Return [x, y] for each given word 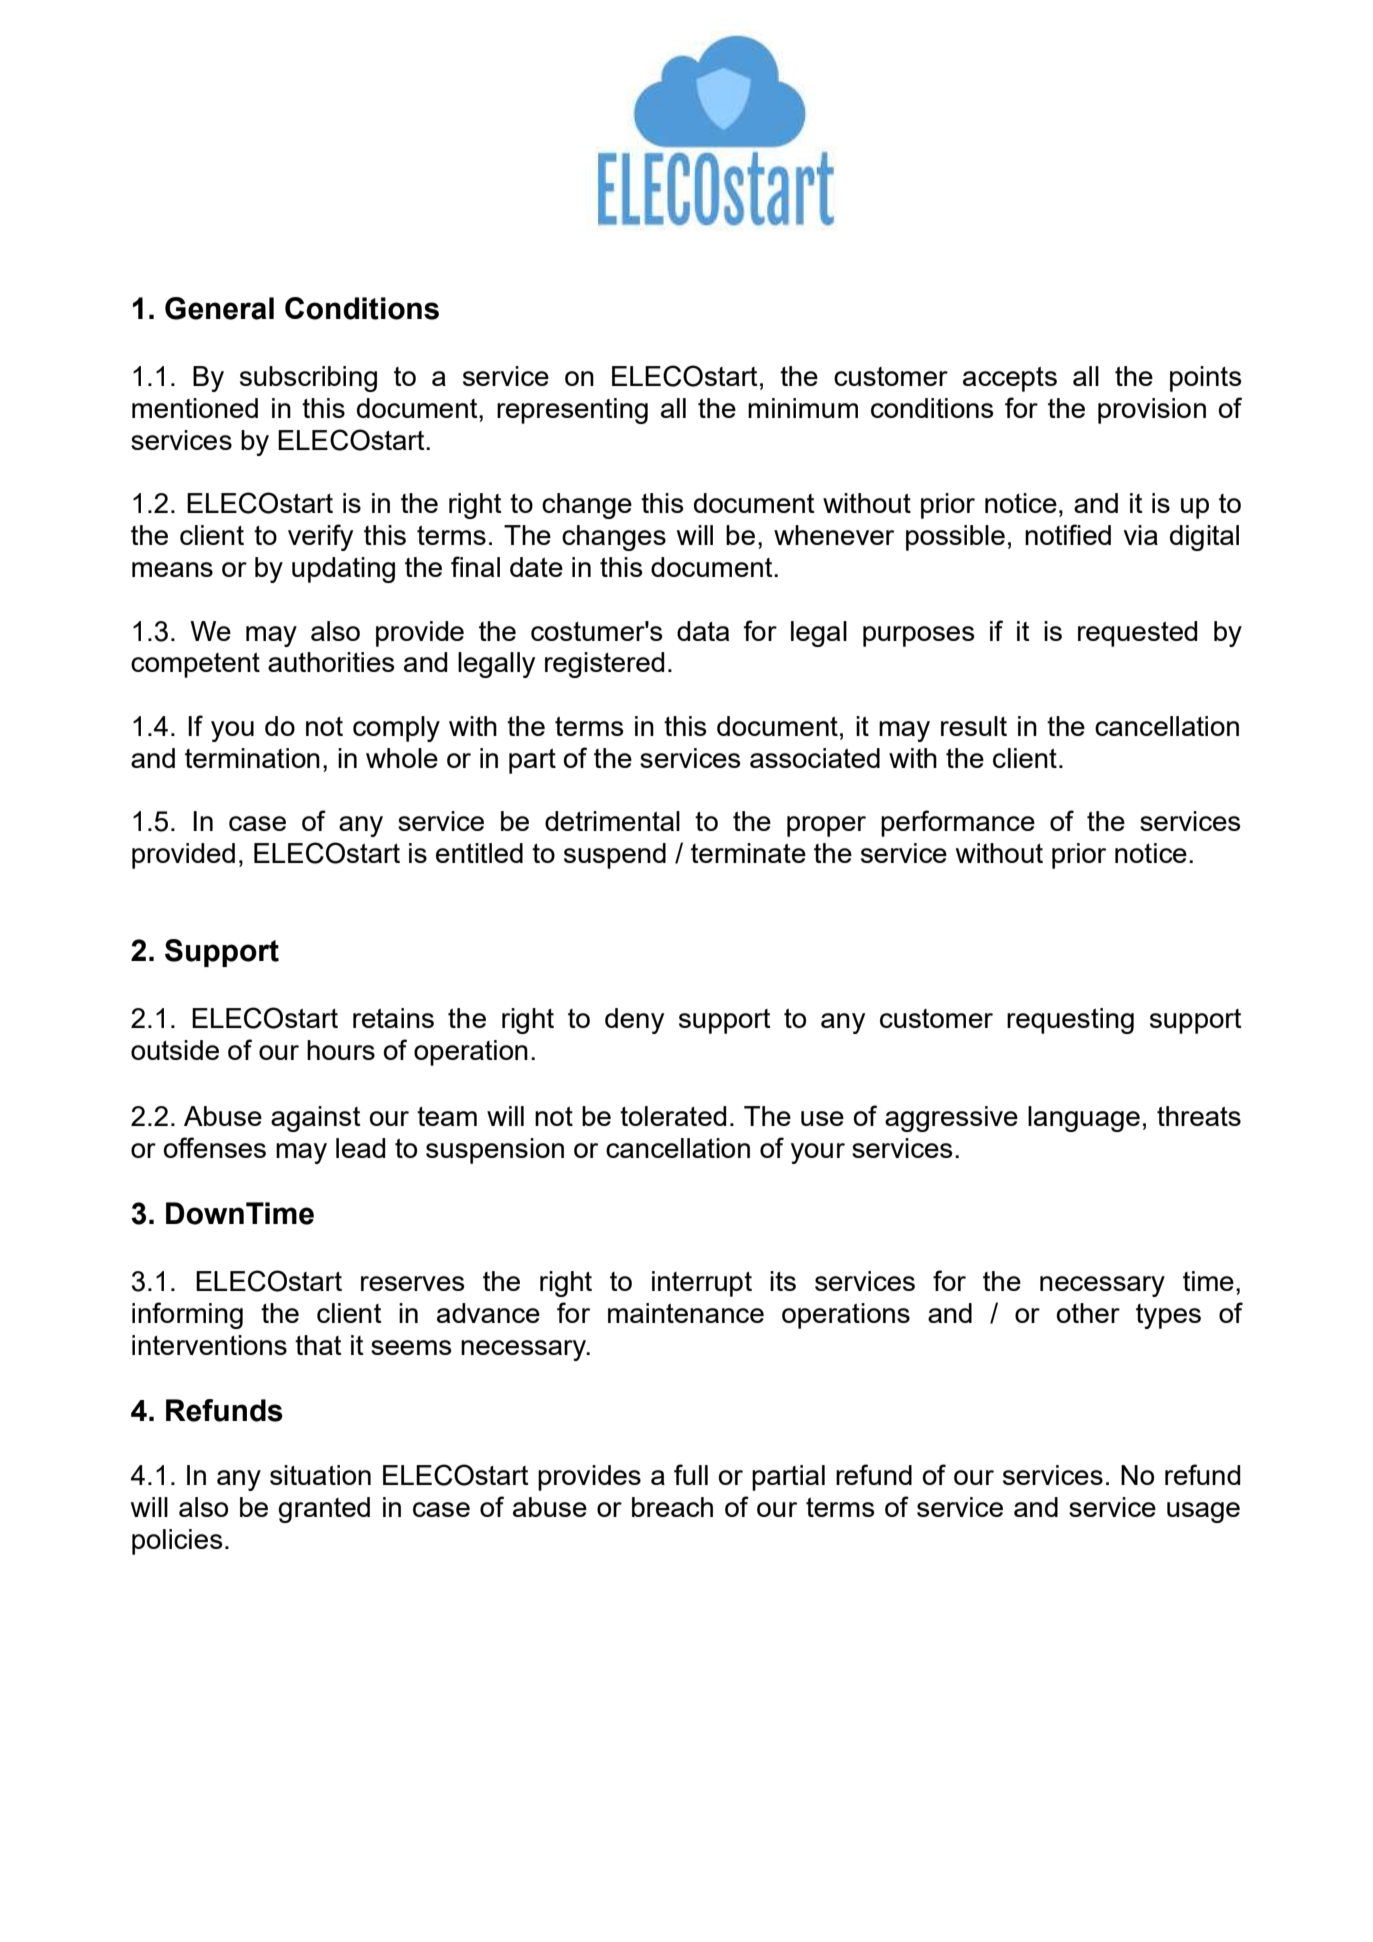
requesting [1070, 1021]
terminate [748, 853]
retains [393, 1018]
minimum [803, 408]
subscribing [308, 379]
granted [324, 1510]
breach [672, 1507]
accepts [1010, 379]
